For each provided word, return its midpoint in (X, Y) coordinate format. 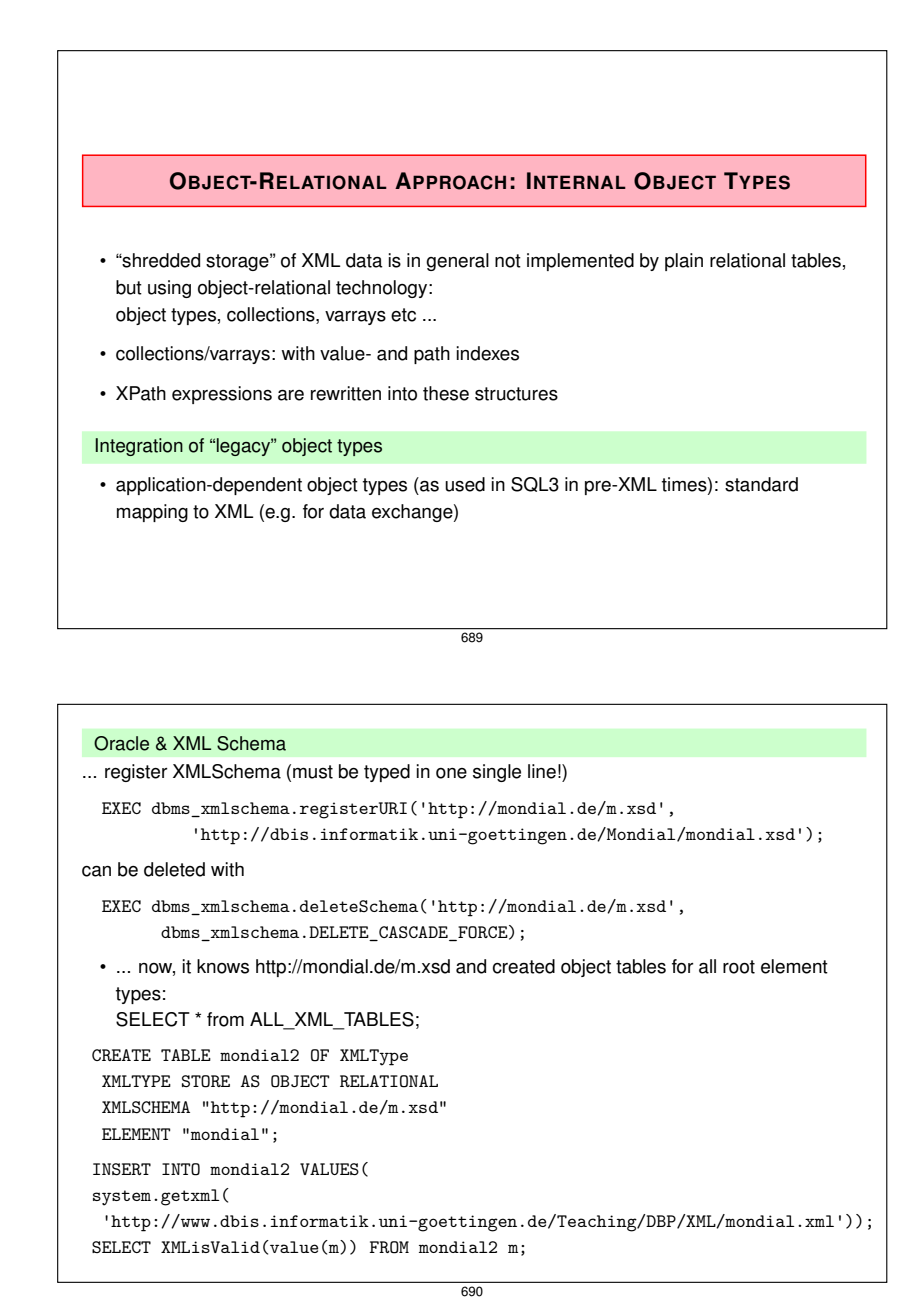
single (497, 773)
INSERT (122, 1169)
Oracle (121, 743)
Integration (139, 447)
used (465, 484)
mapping (152, 513)
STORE (206, 1081)
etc (403, 315)
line (542, 771)
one (451, 773)
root (739, 967)
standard (761, 484)
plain (684, 262)
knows (223, 966)
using (169, 289)
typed (387, 773)
